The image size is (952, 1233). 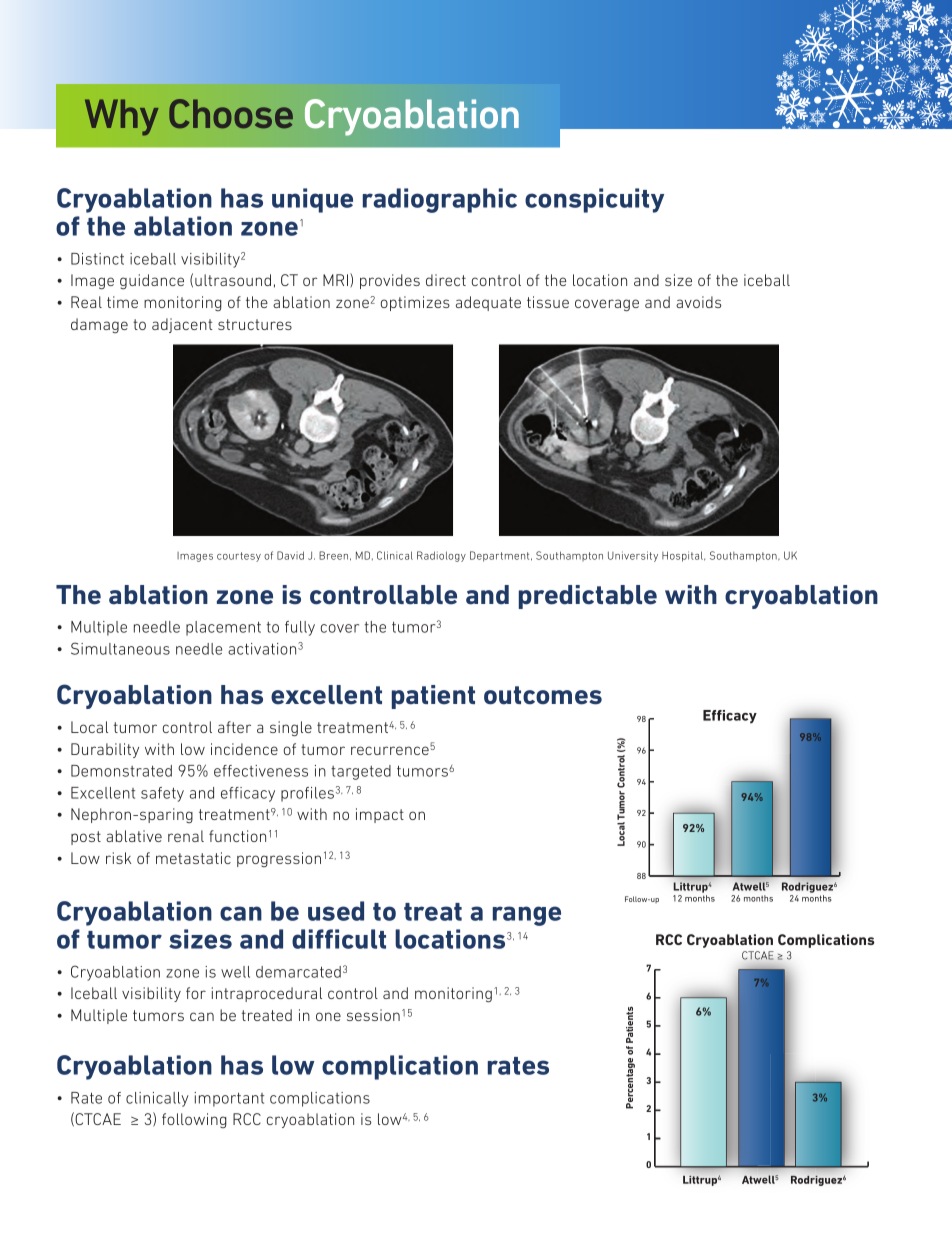 What do you see at coordinates (588, 597) in the document?
I see `predictable` at bounding box center [588, 597].
